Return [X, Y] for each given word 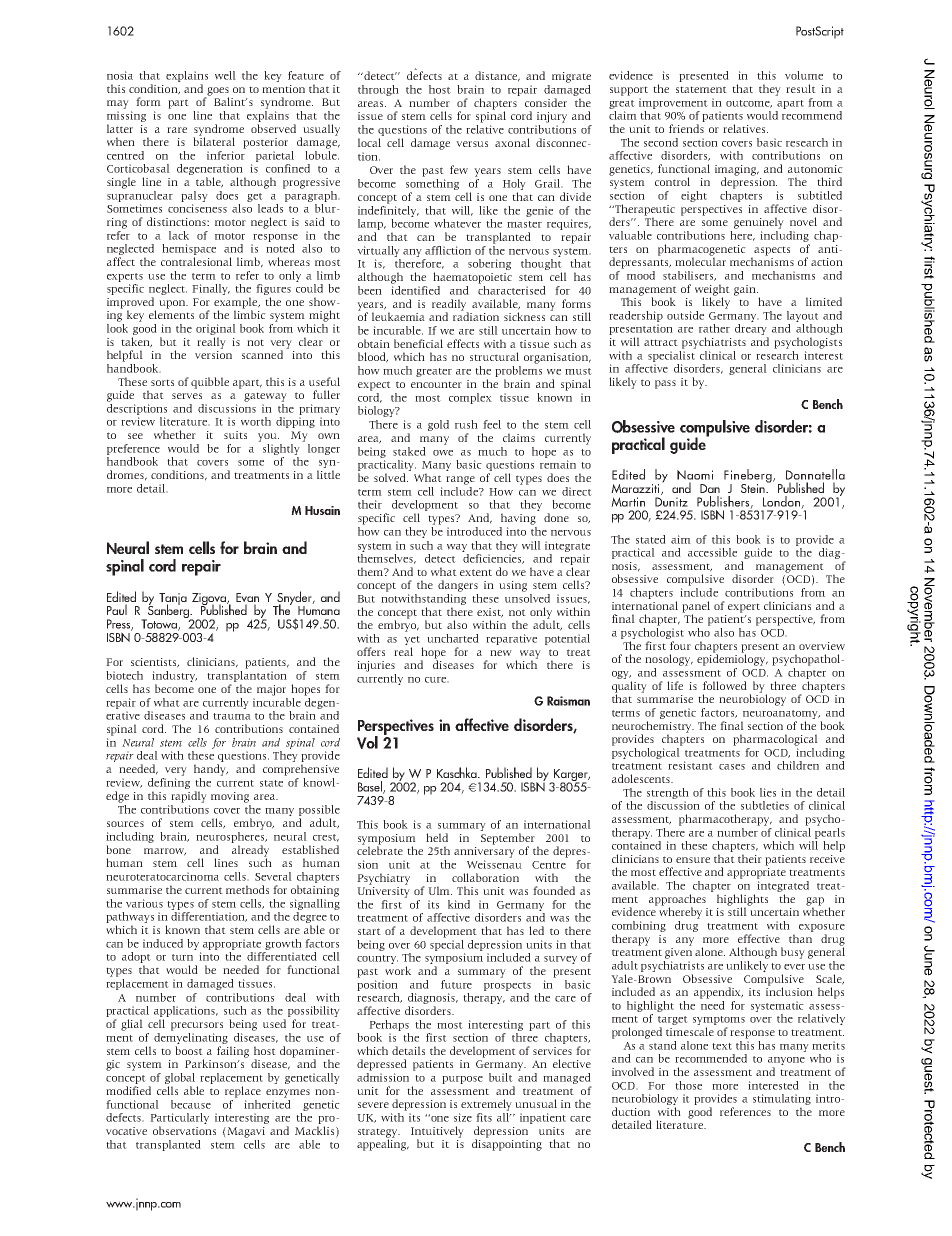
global [180, 1078]
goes [217, 92]
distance [497, 76]
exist [490, 613]
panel [696, 608]
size [463, 1117]
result [801, 88]
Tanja [173, 600]
